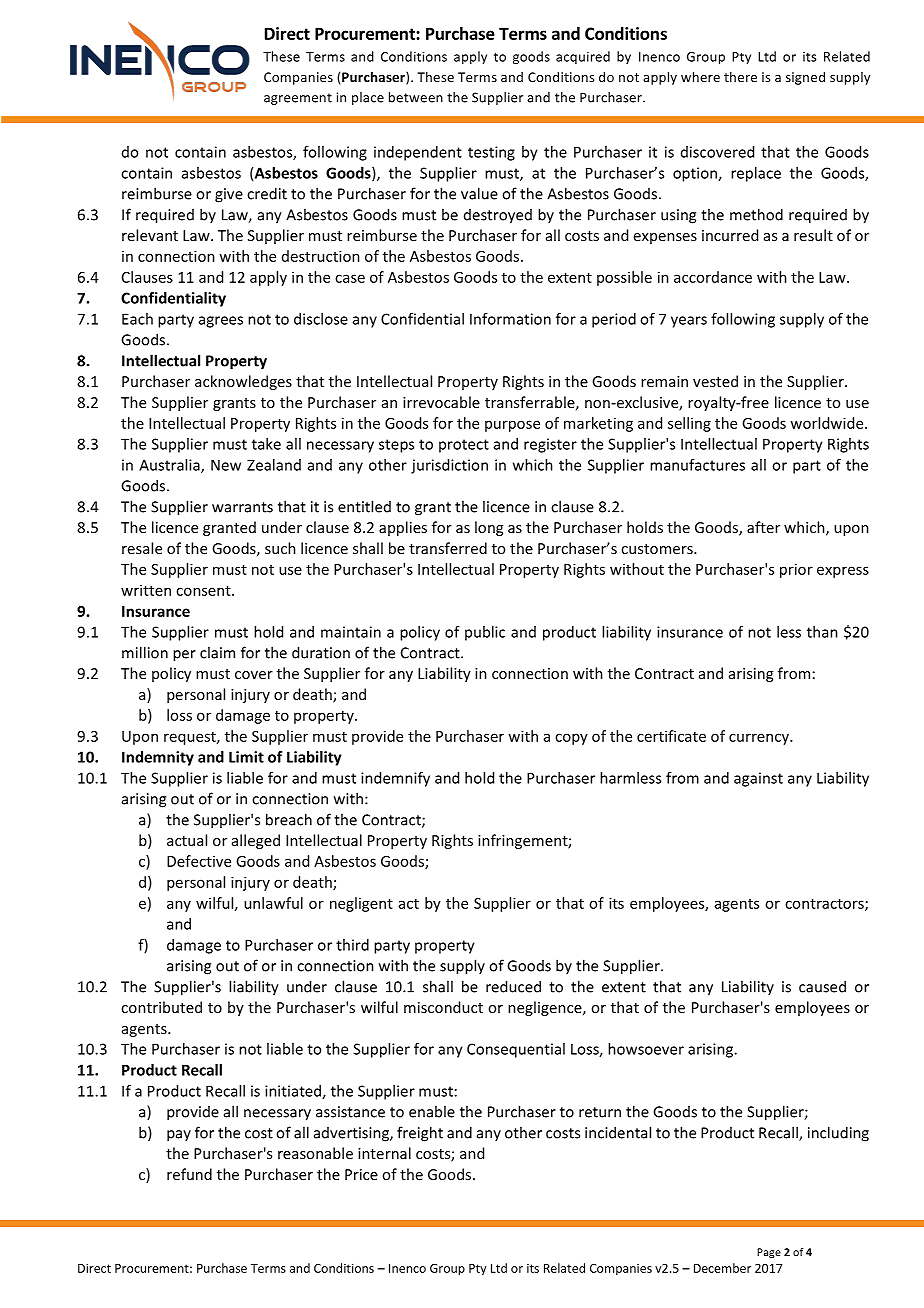 This image has width=924, height=1308. Describe the element at coordinates (221, 322) in the image. I see `agrees` at that location.
